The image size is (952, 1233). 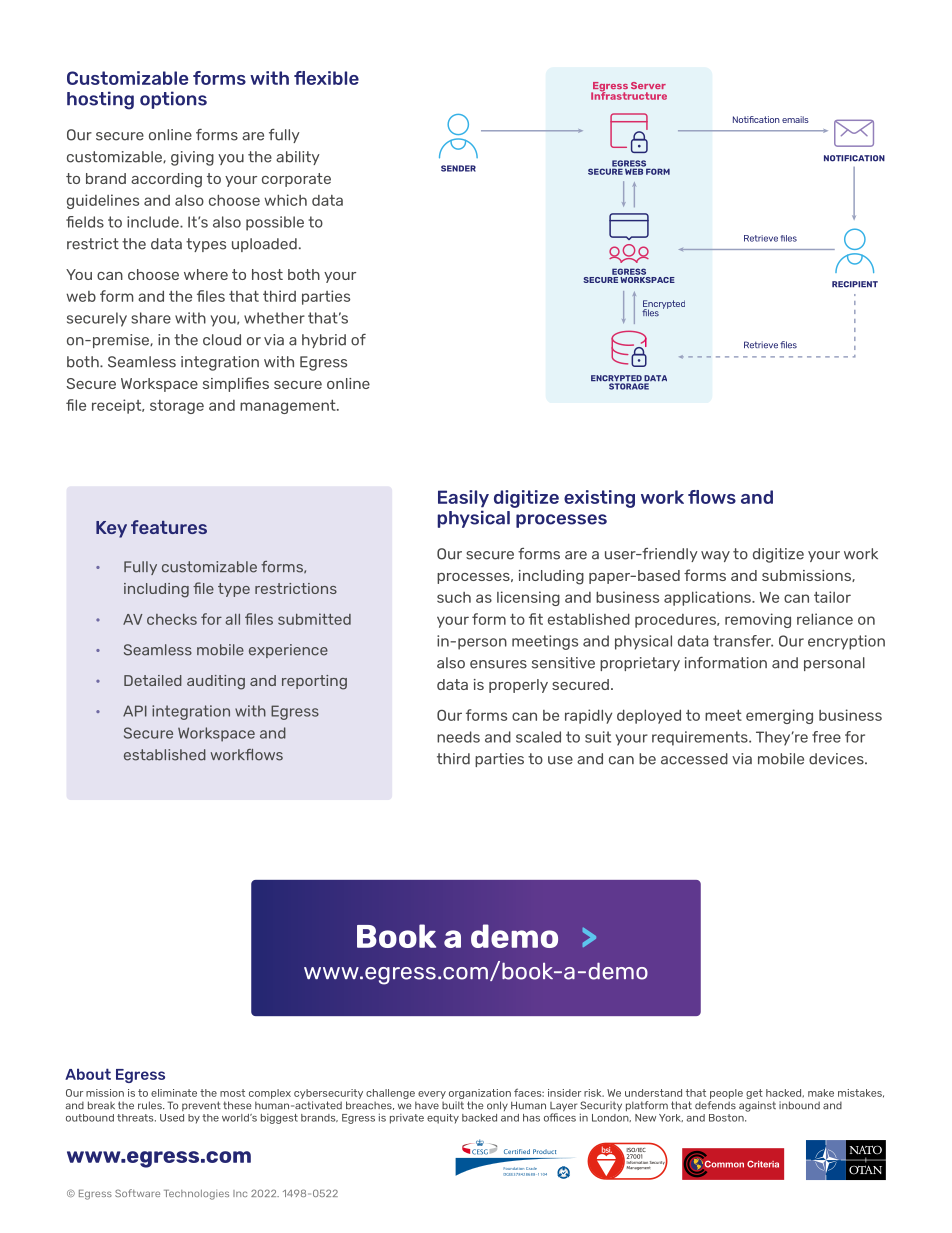 What do you see at coordinates (88, 1074) in the screenshot?
I see `About` at bounding box center [88, 1074].
